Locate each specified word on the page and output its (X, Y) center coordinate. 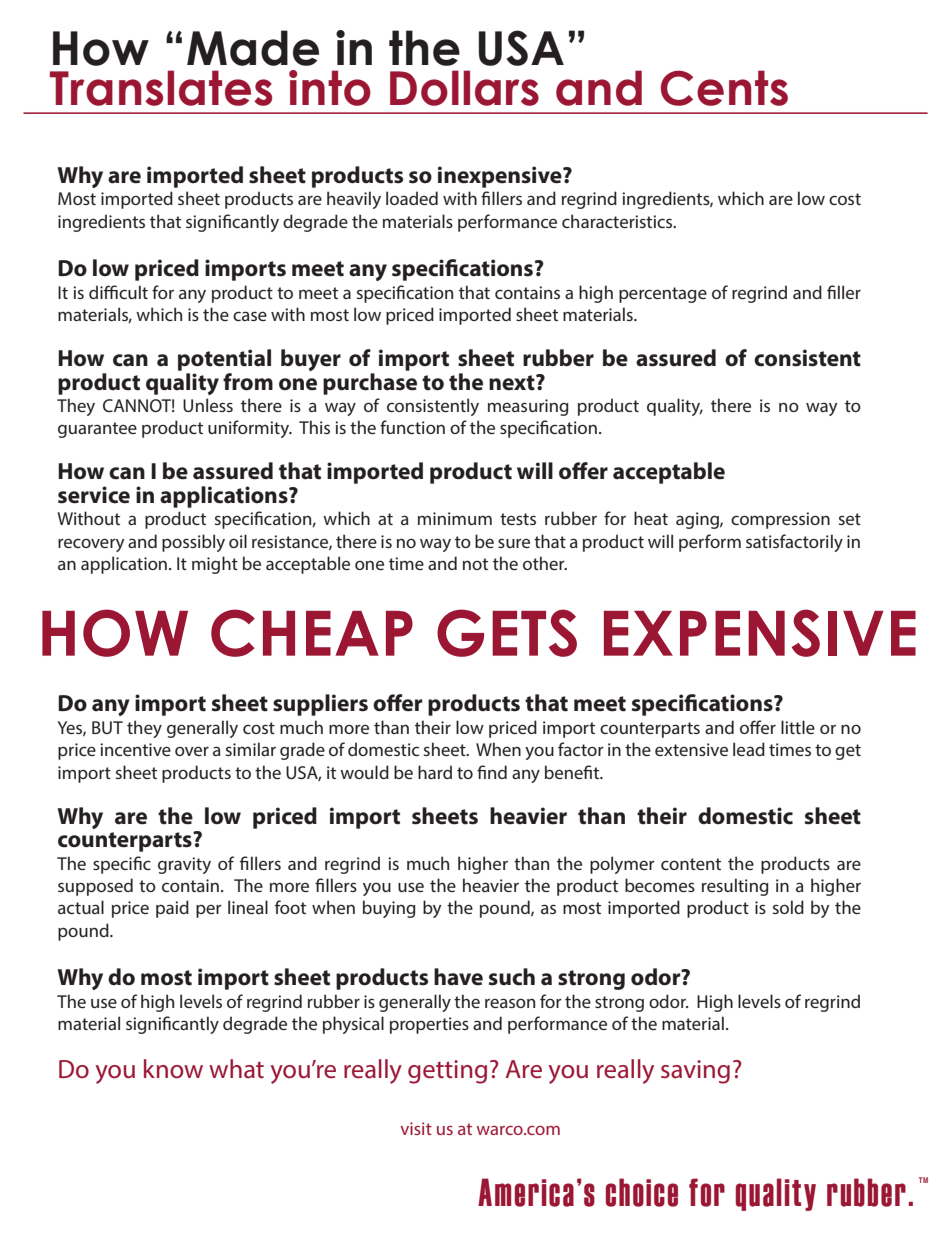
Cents (724, 88)
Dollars (464, 88)
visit (416, 1128)
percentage (663, 295)
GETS (507, 633)
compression (780, 520)
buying (389, 909)
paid (172, 909)
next (513, 382)
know (173, 1069)
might (215, 565)
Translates (161, 88)
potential (224, 360)
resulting (735, 887)
